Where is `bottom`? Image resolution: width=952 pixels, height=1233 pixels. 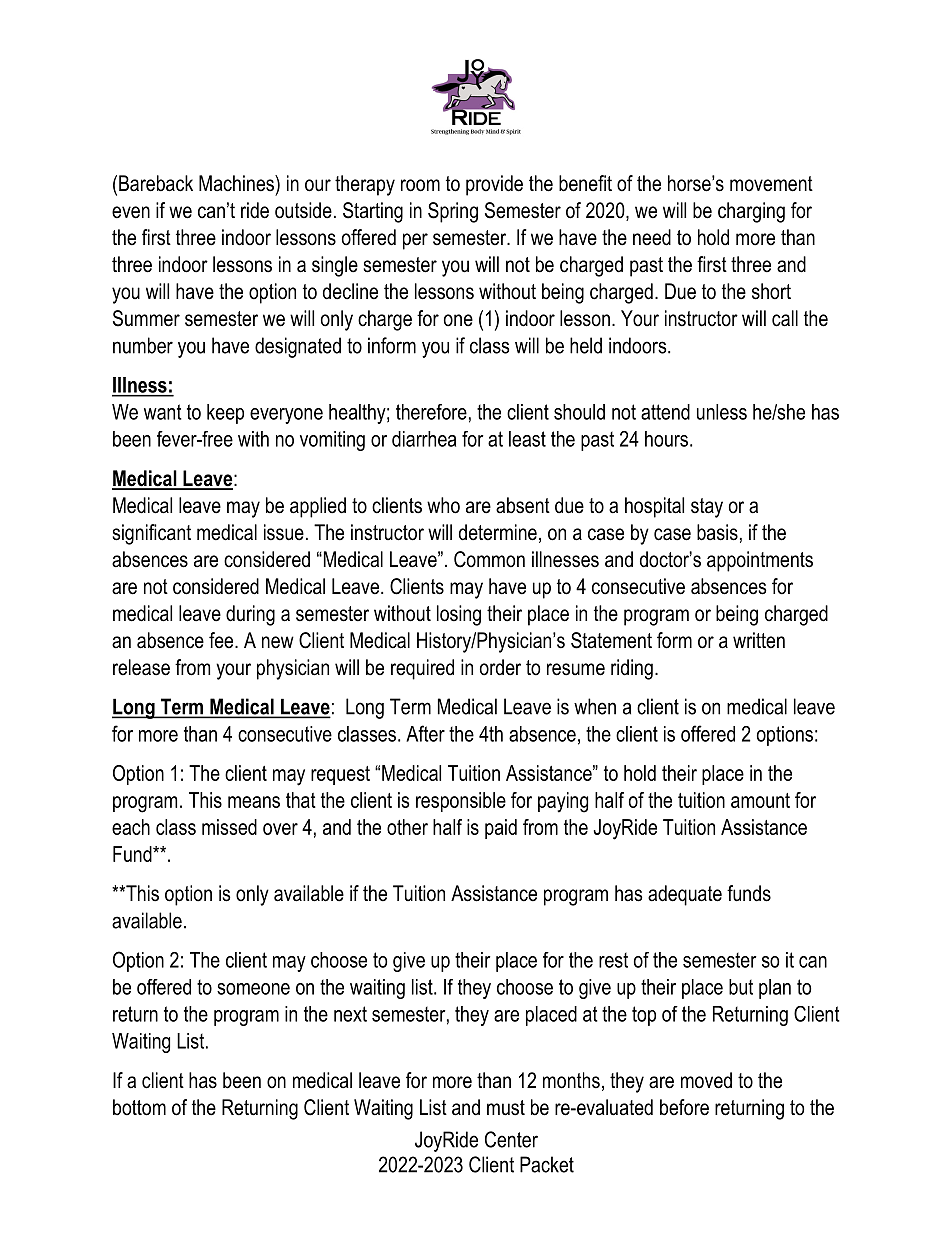 bottom is located at coordinates (139, 1107).
